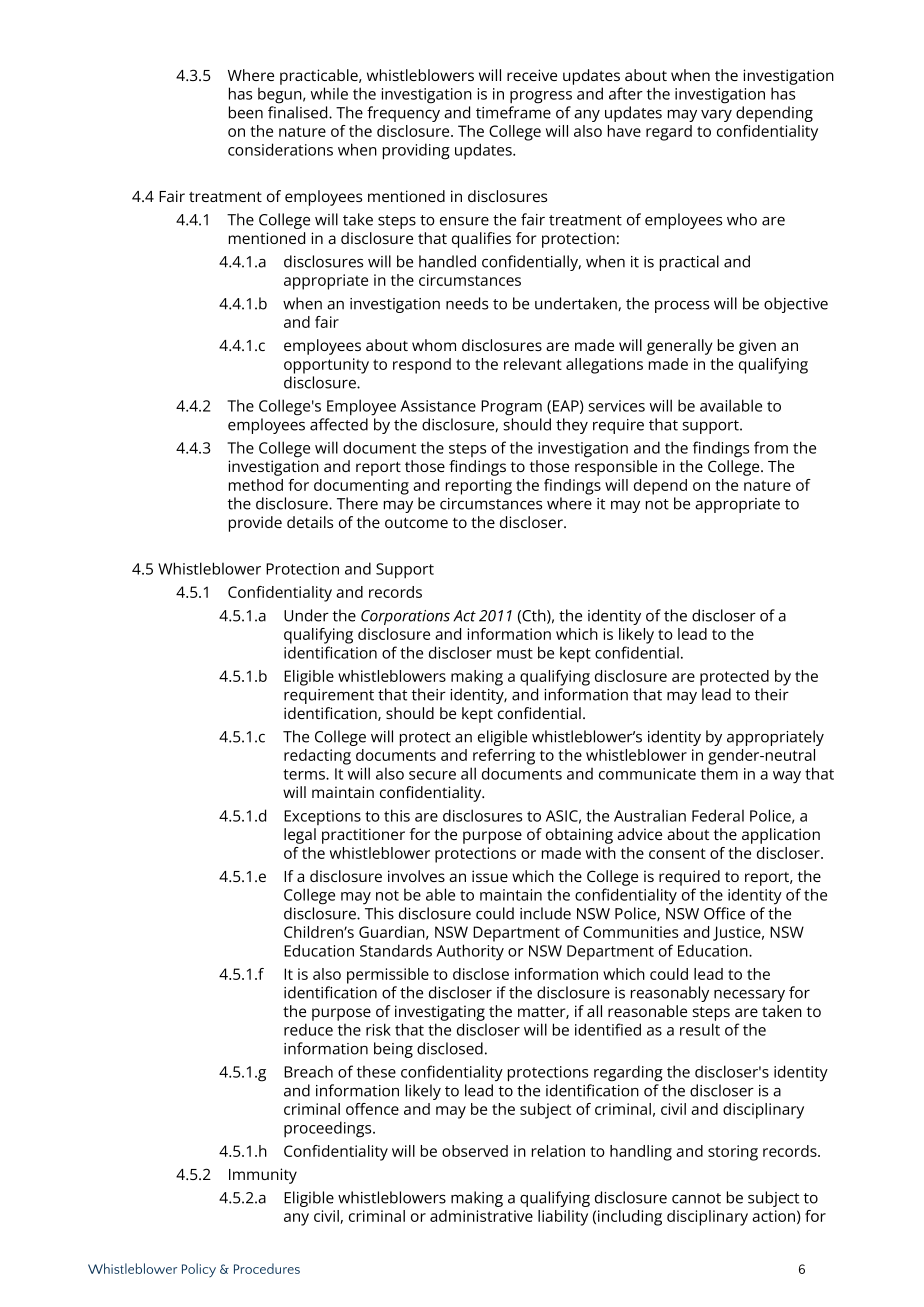 The height and width of the screenshot is (1307, 924). Describe the element at coordinates (515, 653) in the screenshot. I see `must` at that location.
